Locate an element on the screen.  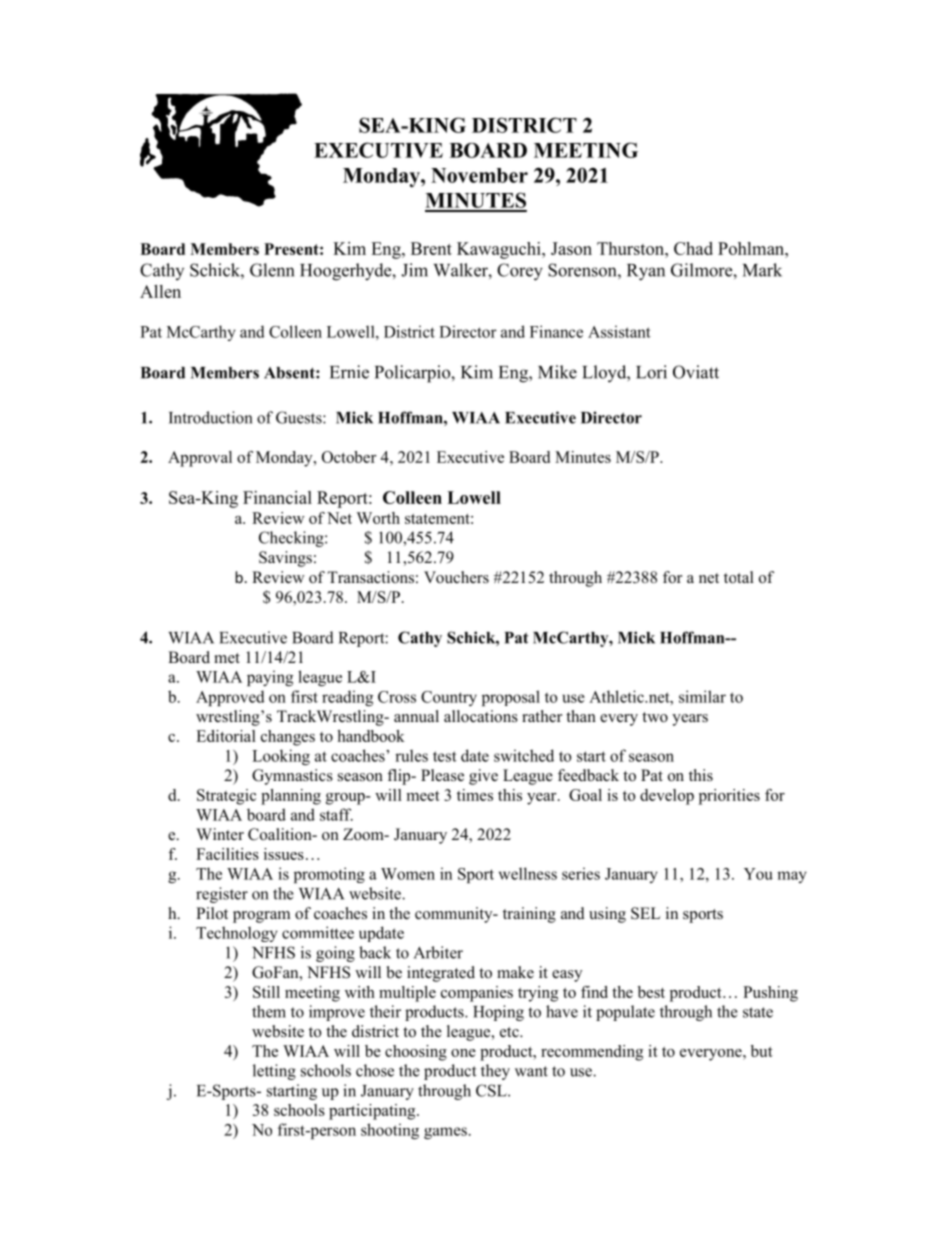
Vouchers is located at coordinates (456, 577).
